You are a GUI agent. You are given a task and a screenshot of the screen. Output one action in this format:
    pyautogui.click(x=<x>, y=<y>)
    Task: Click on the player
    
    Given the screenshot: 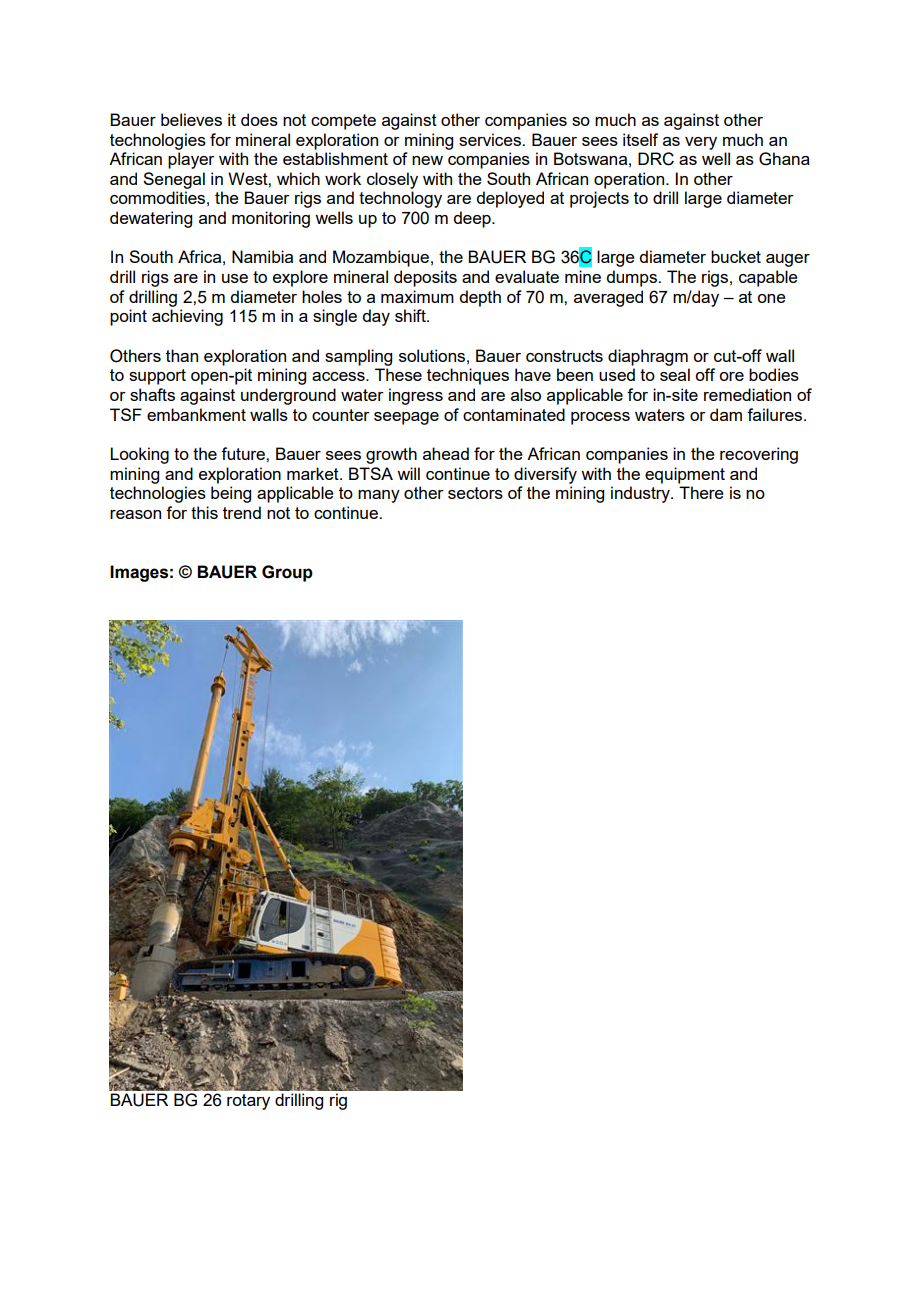 What is the action you would take?
    pyautogui.click(x=191, y=160)
